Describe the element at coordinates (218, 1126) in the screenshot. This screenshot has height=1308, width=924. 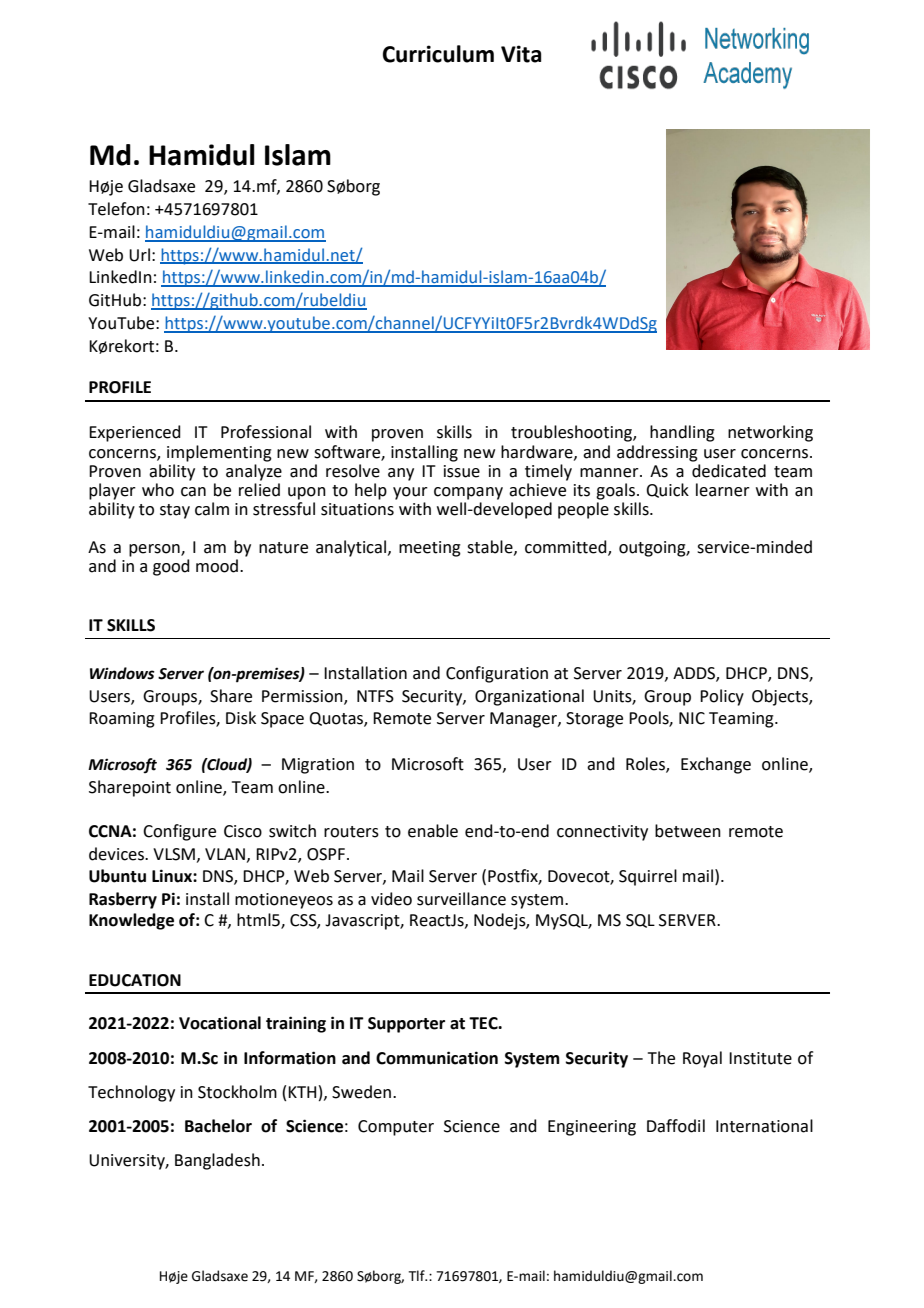
I see `Bachelor` at that location.
